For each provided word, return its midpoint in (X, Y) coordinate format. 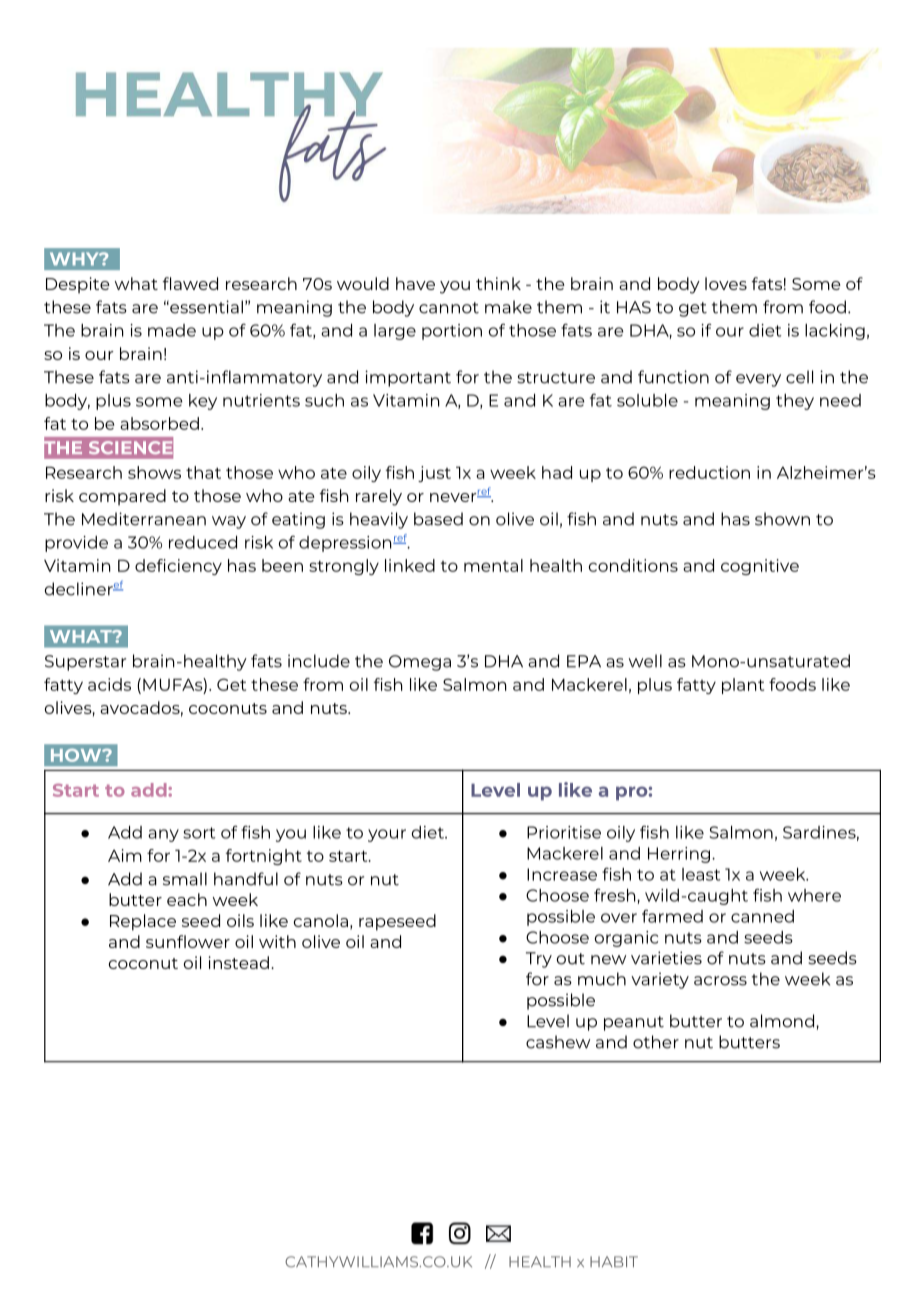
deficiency (178, 567)
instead (239, 962)
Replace (143, 922)
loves (726, 283)
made (172, 330)
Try (539, 960)
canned (762, 916)
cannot (449, 308)
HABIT (614, 1261)
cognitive (760, 567)
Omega (420, 663)
